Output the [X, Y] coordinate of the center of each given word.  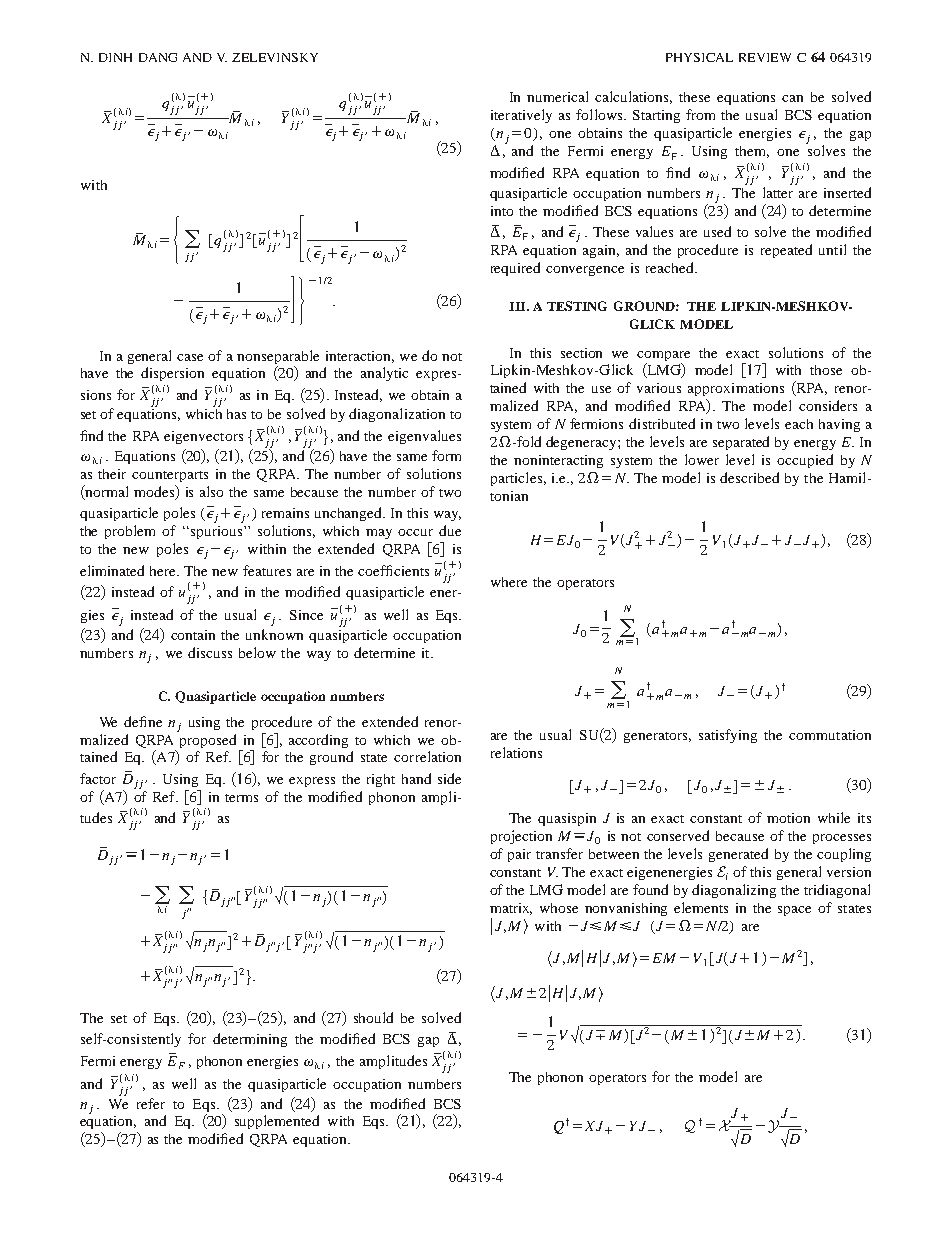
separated [741, 443]
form [446, 455]
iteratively [521, 116]
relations [516, 752]
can [792, 98]
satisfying [728, 736]
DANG [158, 57]
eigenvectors [203, 437]
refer [151, 1103]
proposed [207, 739]
